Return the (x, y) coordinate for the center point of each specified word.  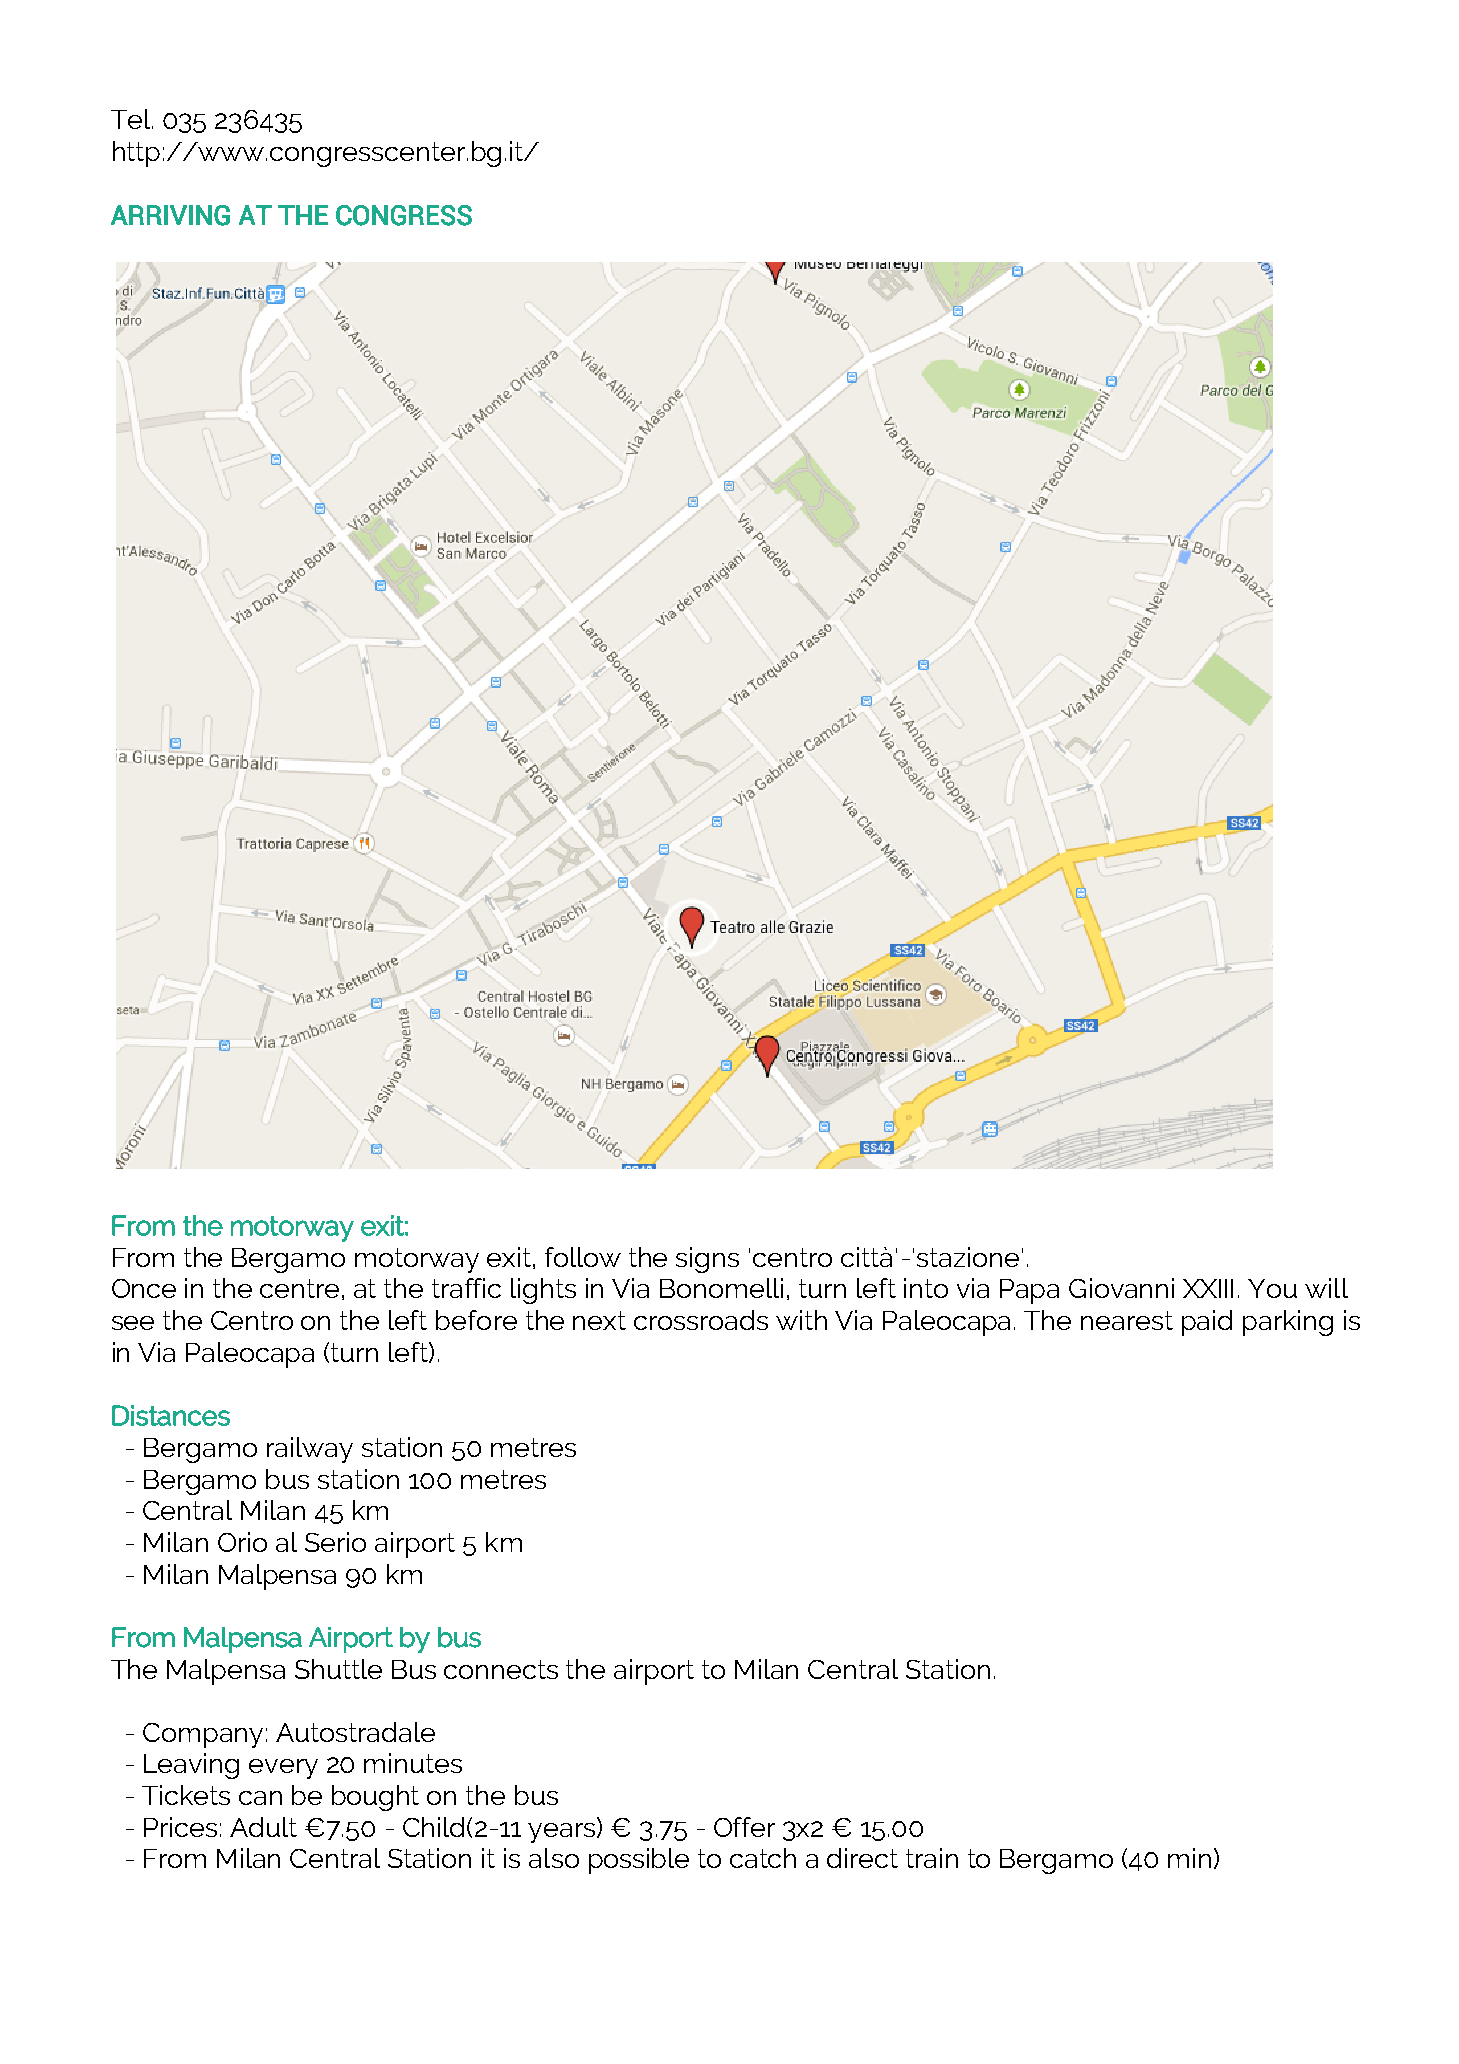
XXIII (1208, 1288)
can (260, 1798)
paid (1207, 1323)
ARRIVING (170, 215)
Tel (132, 119)
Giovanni (1121, 1288)
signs (707, 1260)
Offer (744, 1827)
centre (299, 1288)
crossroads (701, 1320)
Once (144, 1288)
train (932, 1858)
